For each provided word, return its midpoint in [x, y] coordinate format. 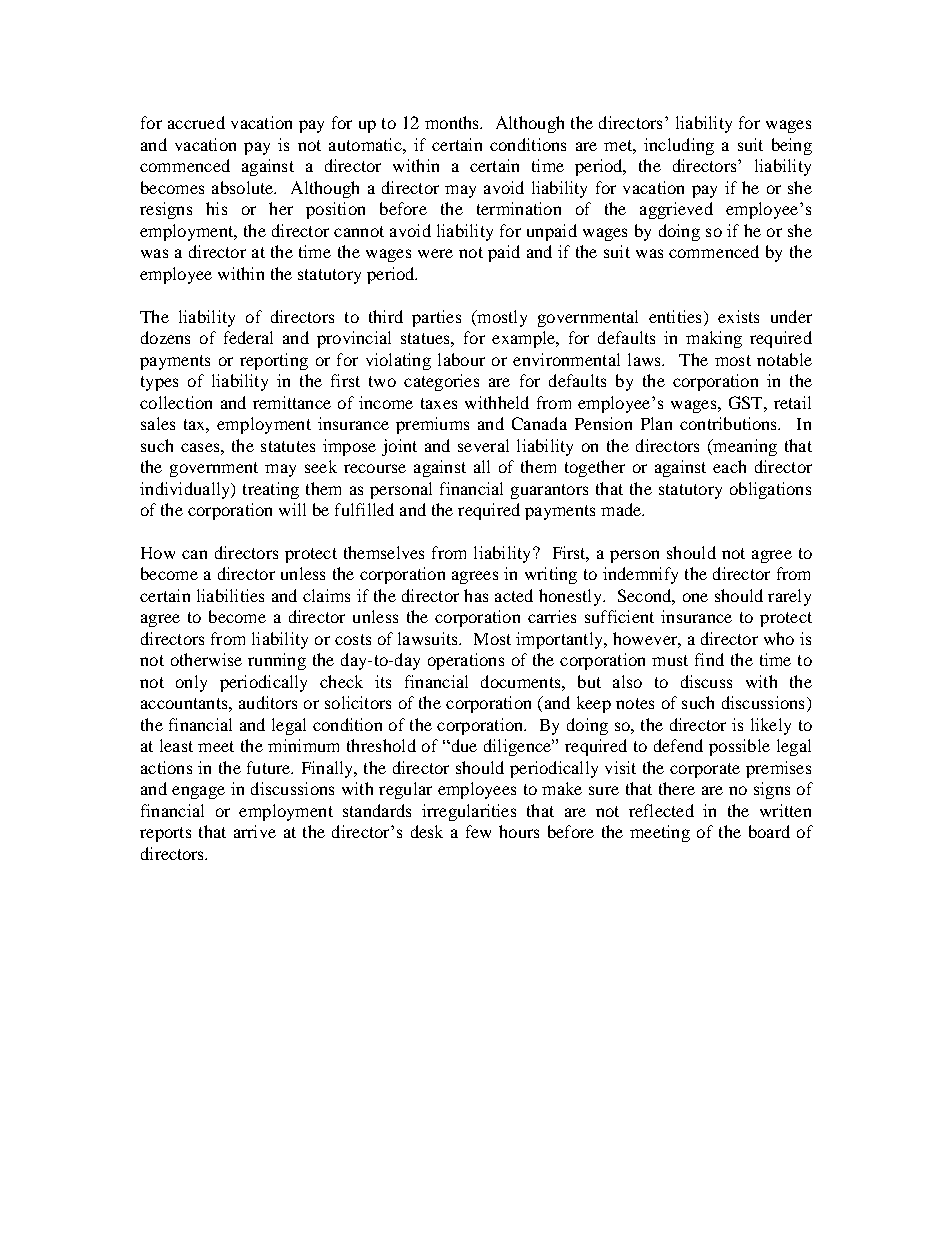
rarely [789, 597]
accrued [196, 122]
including [679, 146]
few [478, 831]
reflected [661, 810]
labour [461, 359]
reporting [274, 361]
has [476, 595]
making [714, 339]
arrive [255, 831]
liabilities [230, 595]
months [453, 122]
